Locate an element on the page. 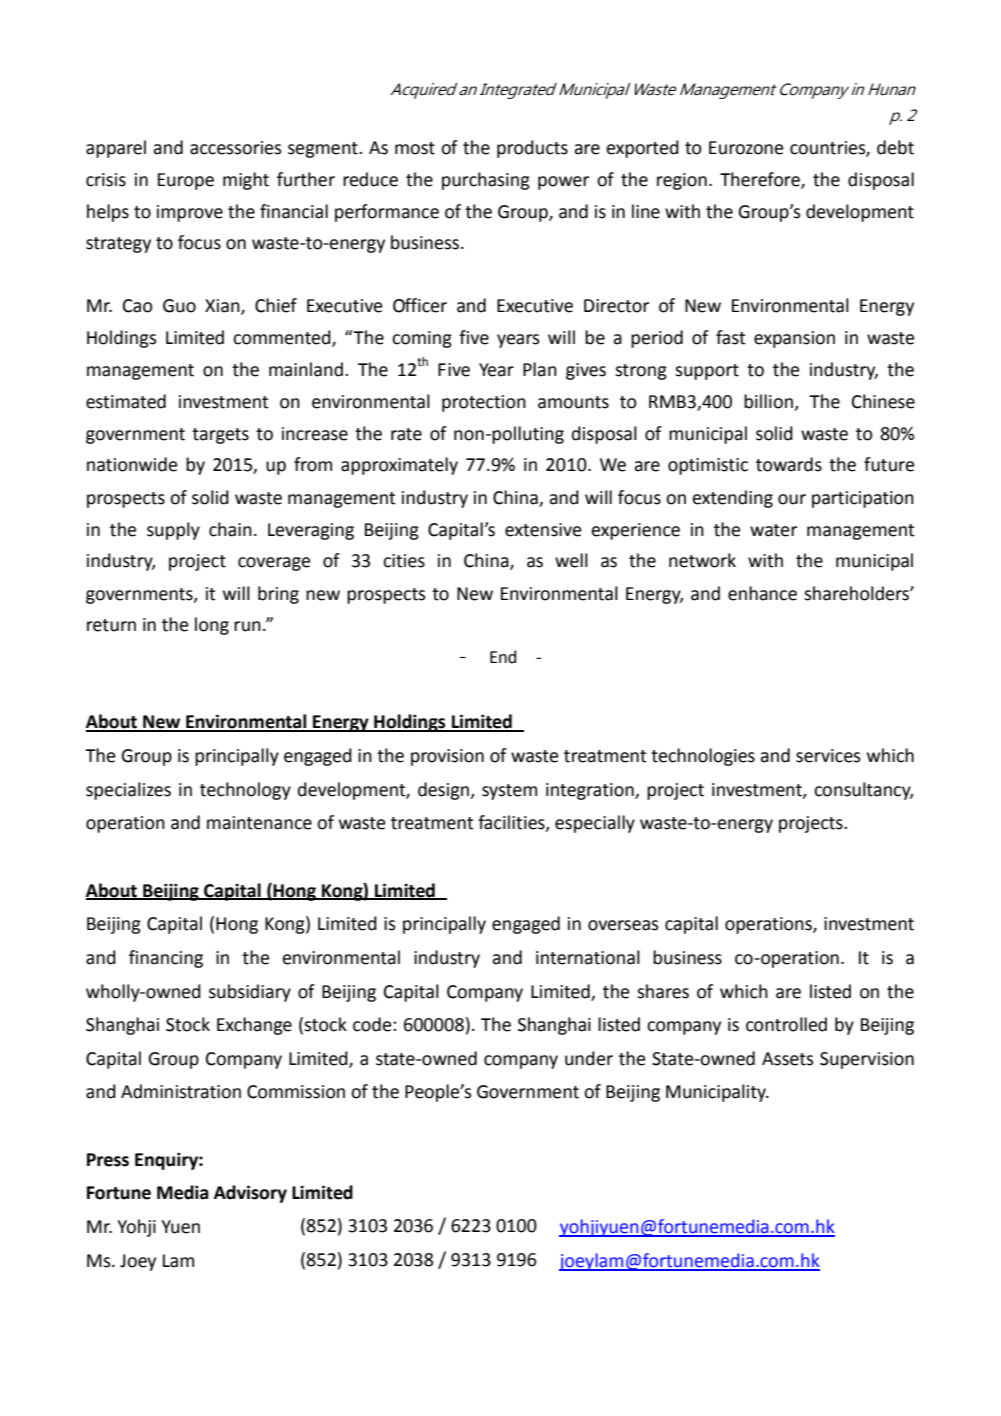 The image size is (1001, 1416). Therefore is located at coordinates (761, 180).
